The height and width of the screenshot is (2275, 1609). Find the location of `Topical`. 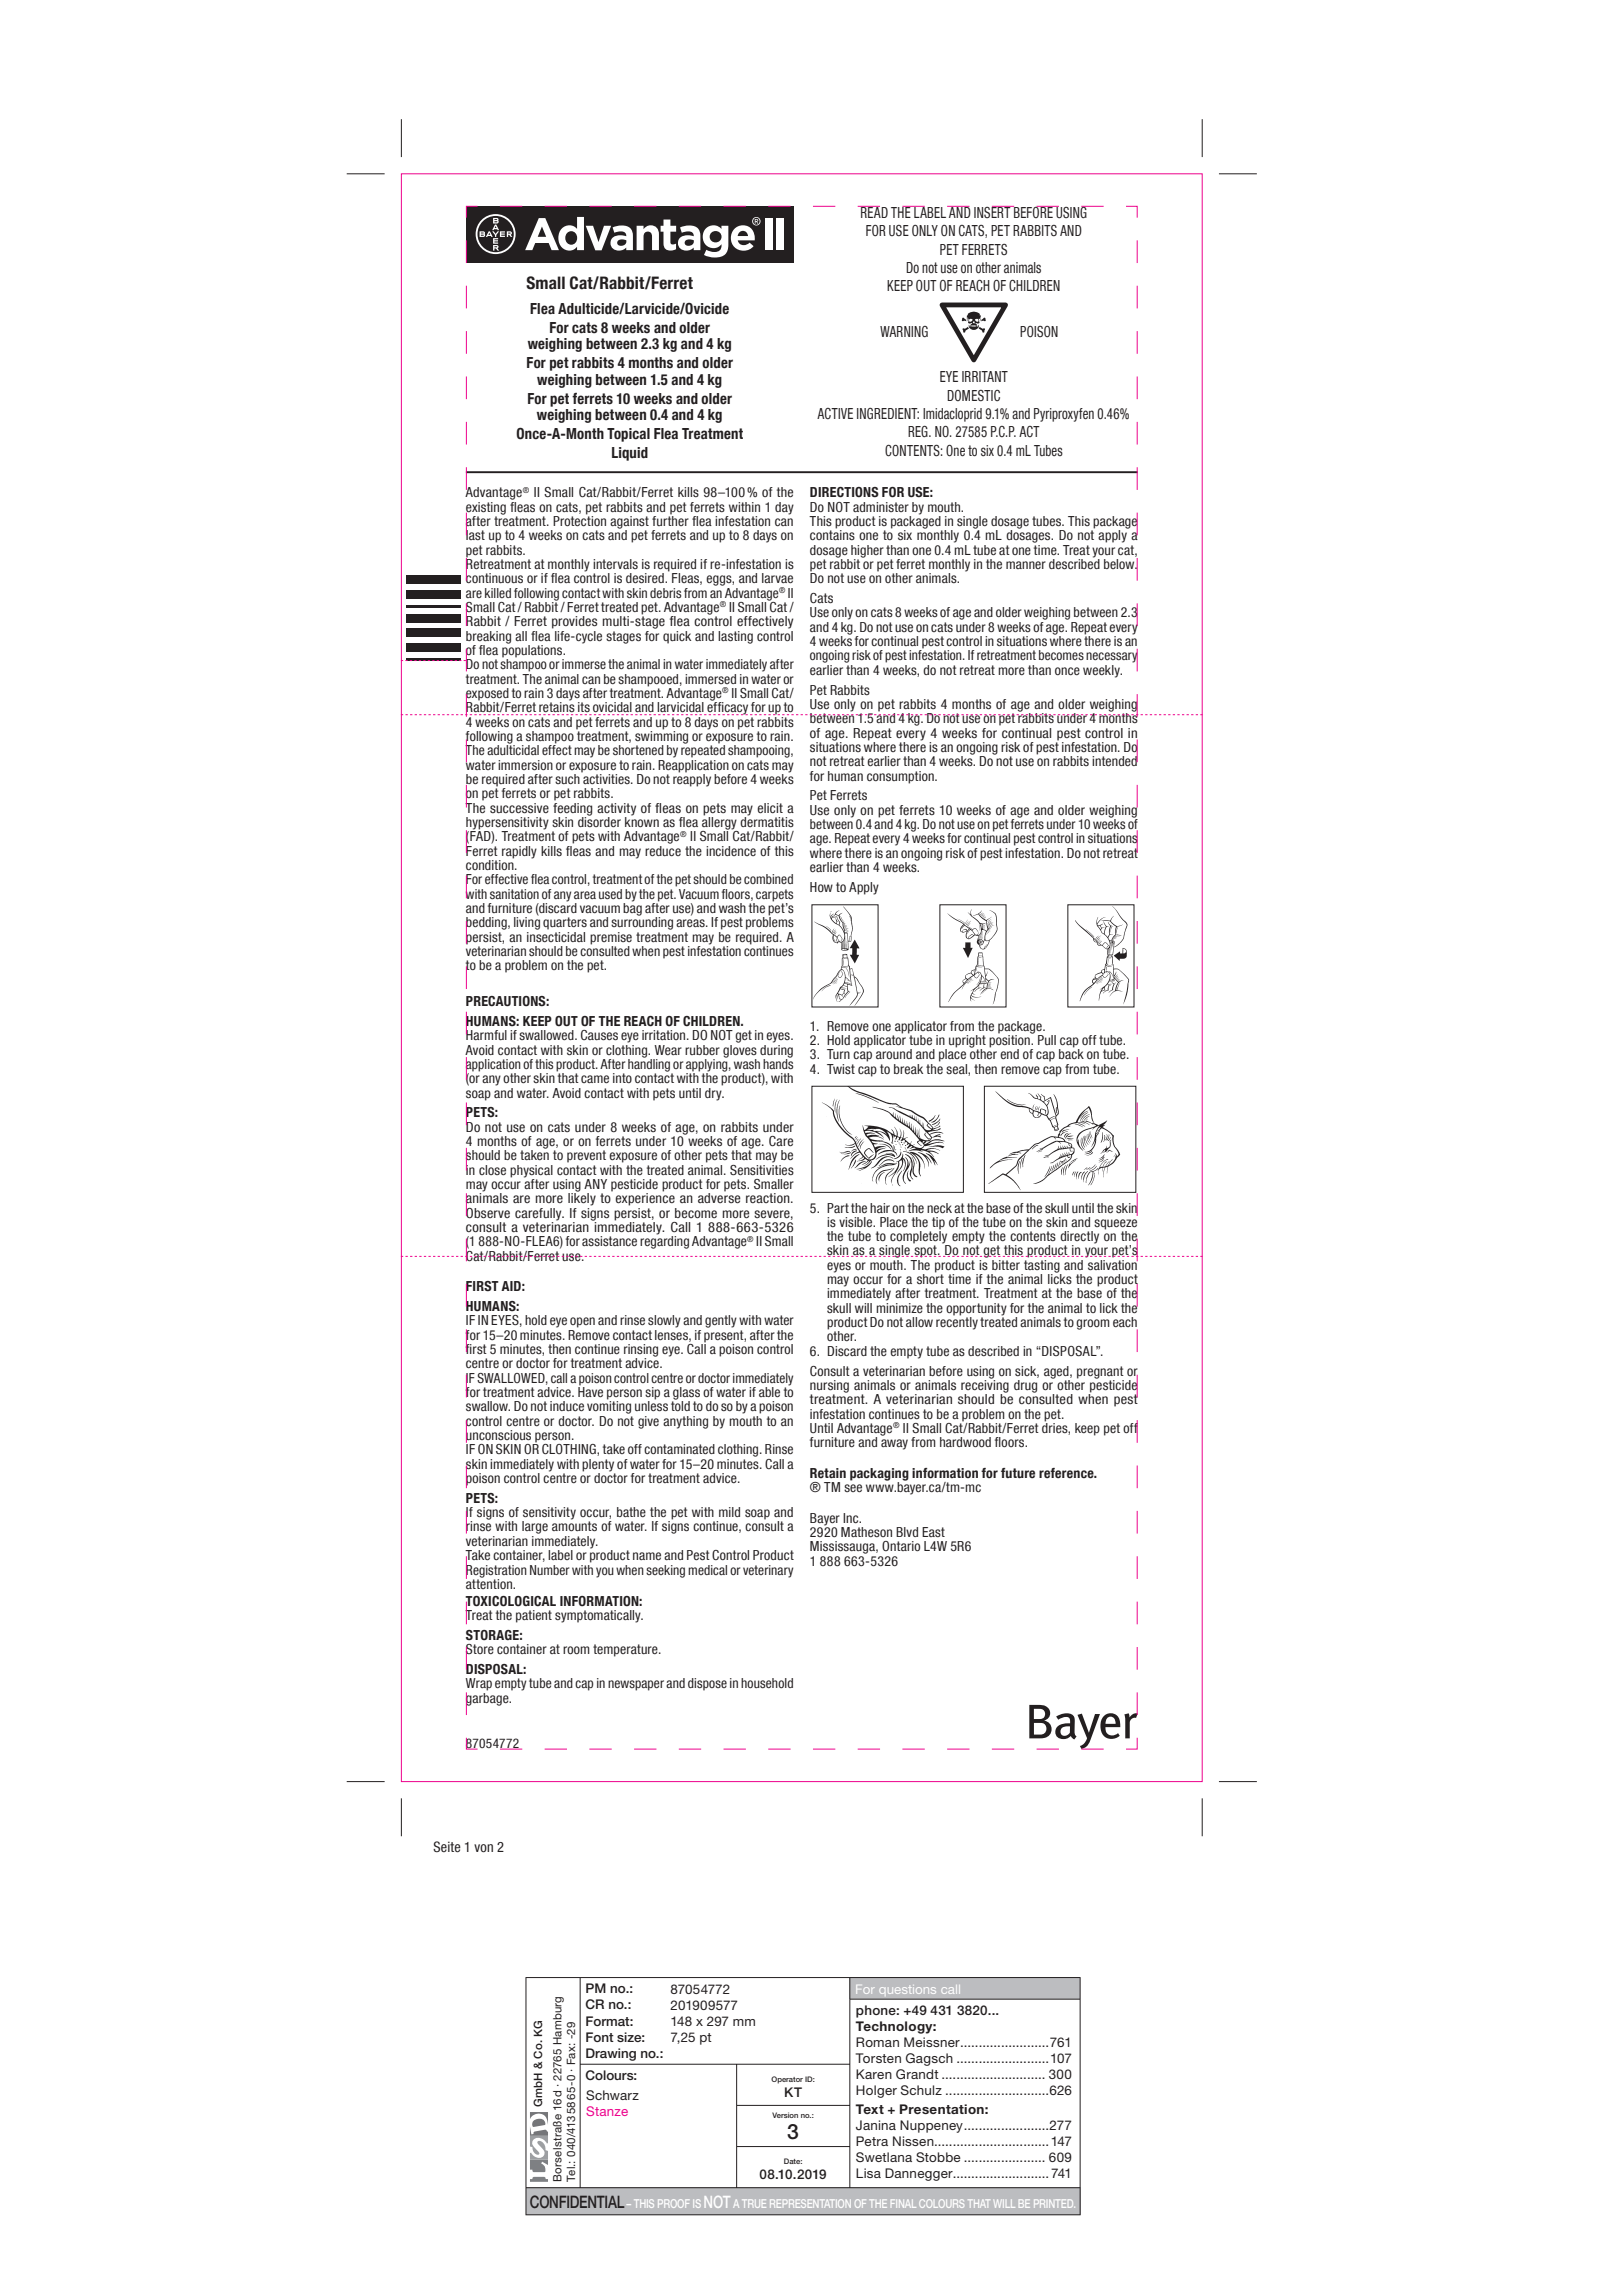

Topical is located at coordinates (628, 435).
